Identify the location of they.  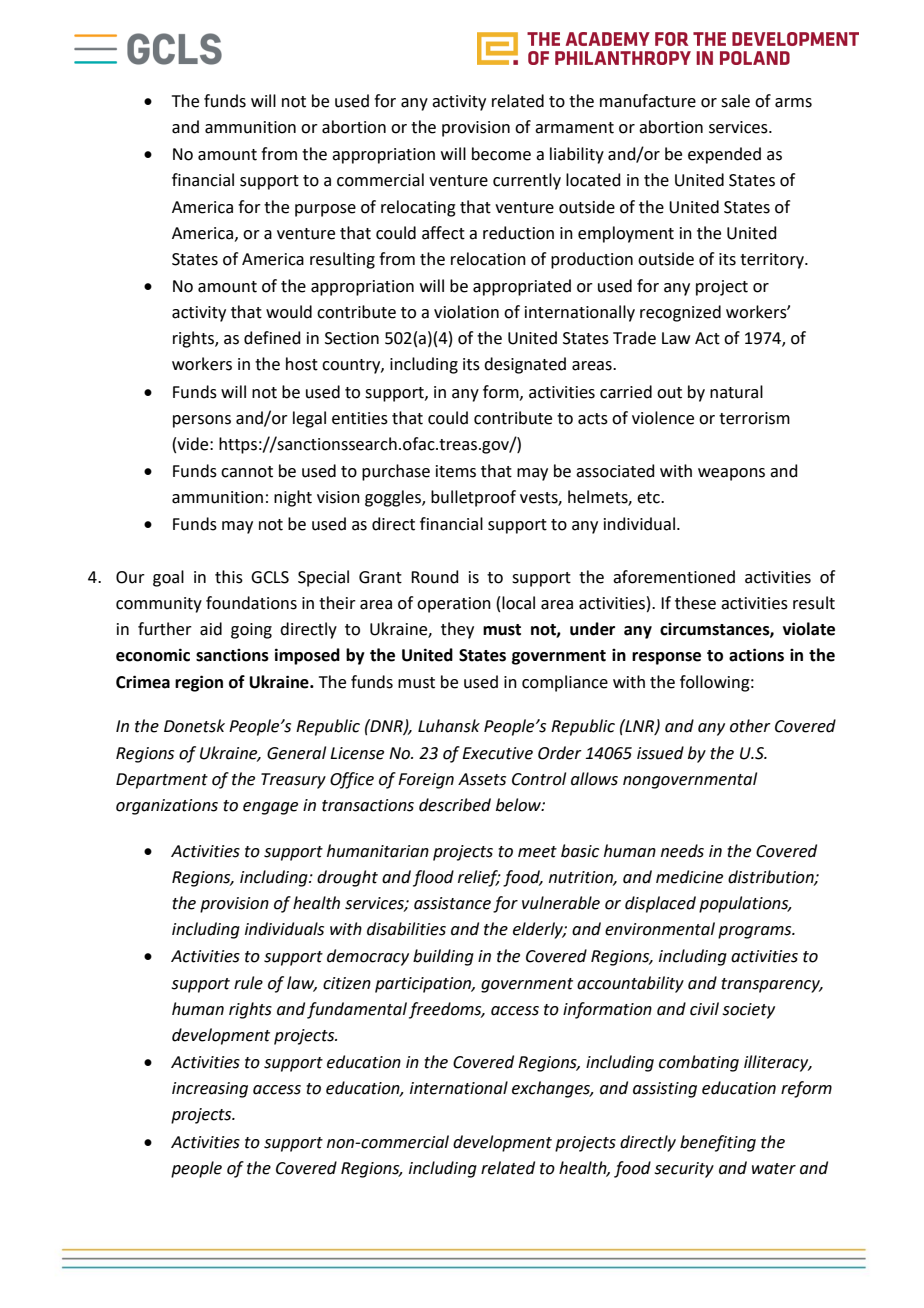
(457, 630).
